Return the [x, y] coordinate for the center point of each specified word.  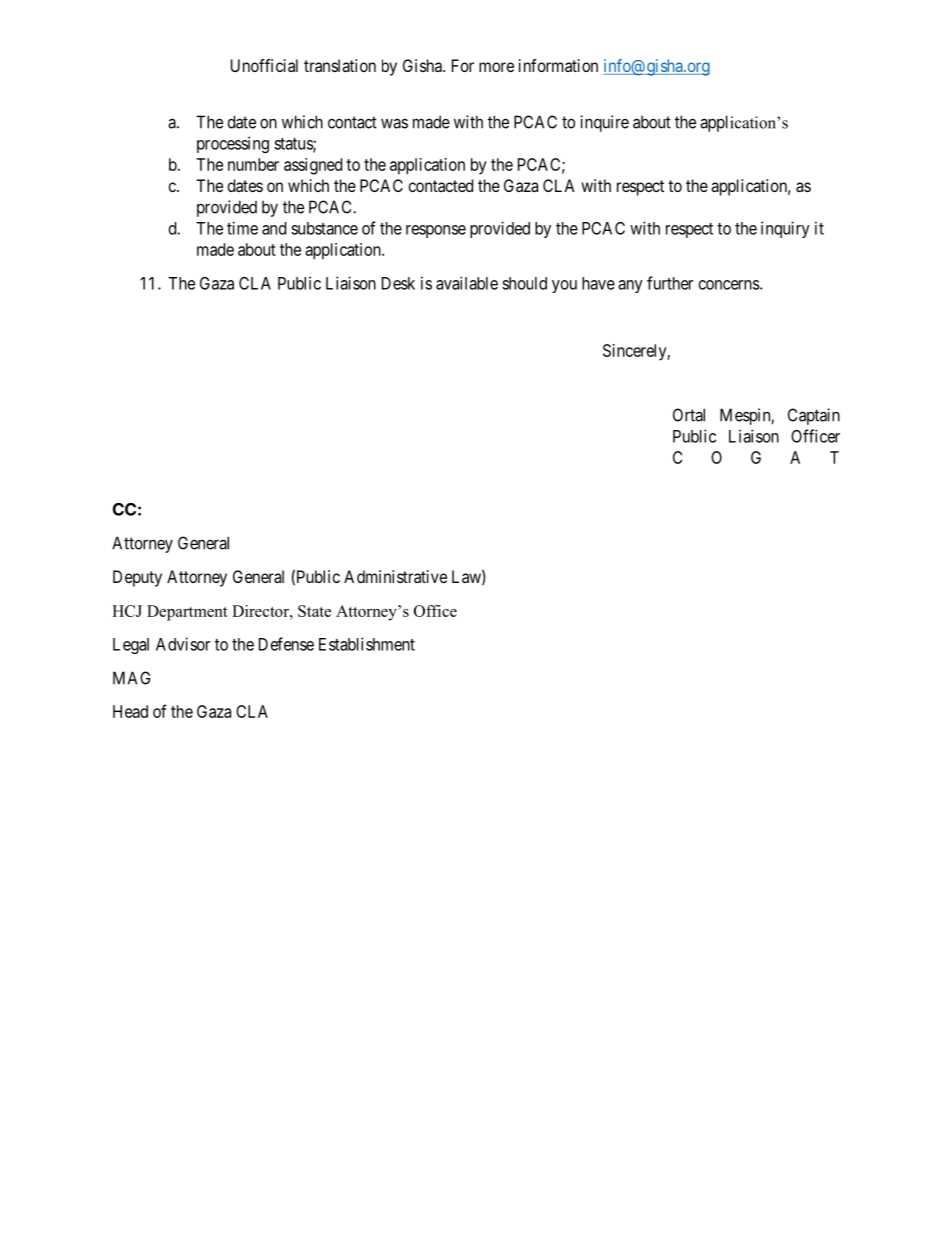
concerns [729, 285]
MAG [131, 678]
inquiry [785, 229]
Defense [286, 644]
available [467, 283]
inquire [604, 123]
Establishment [367, 644]
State [314, 611]
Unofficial [264, 65]
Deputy [137, 578]
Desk [398, 283]
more [496, 67]
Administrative [395, 576]
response [436, 231]
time [242, 228]
